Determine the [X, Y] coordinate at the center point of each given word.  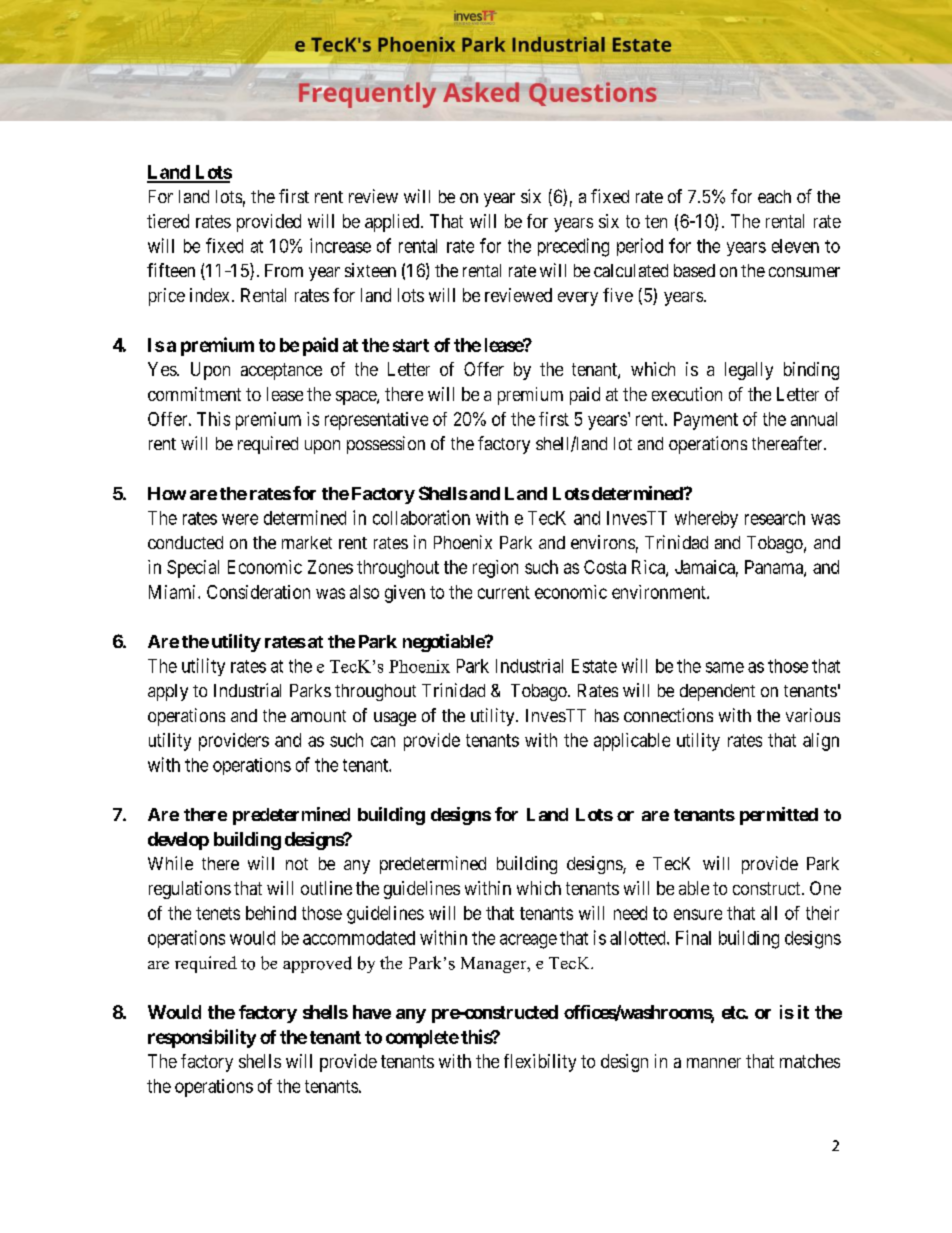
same [725, 667]
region [495, 569]
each [774, 196]
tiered [168, 221]
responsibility [202, 1038]
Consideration [258, 592]
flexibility [540, 1063]
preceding [573, 247]
